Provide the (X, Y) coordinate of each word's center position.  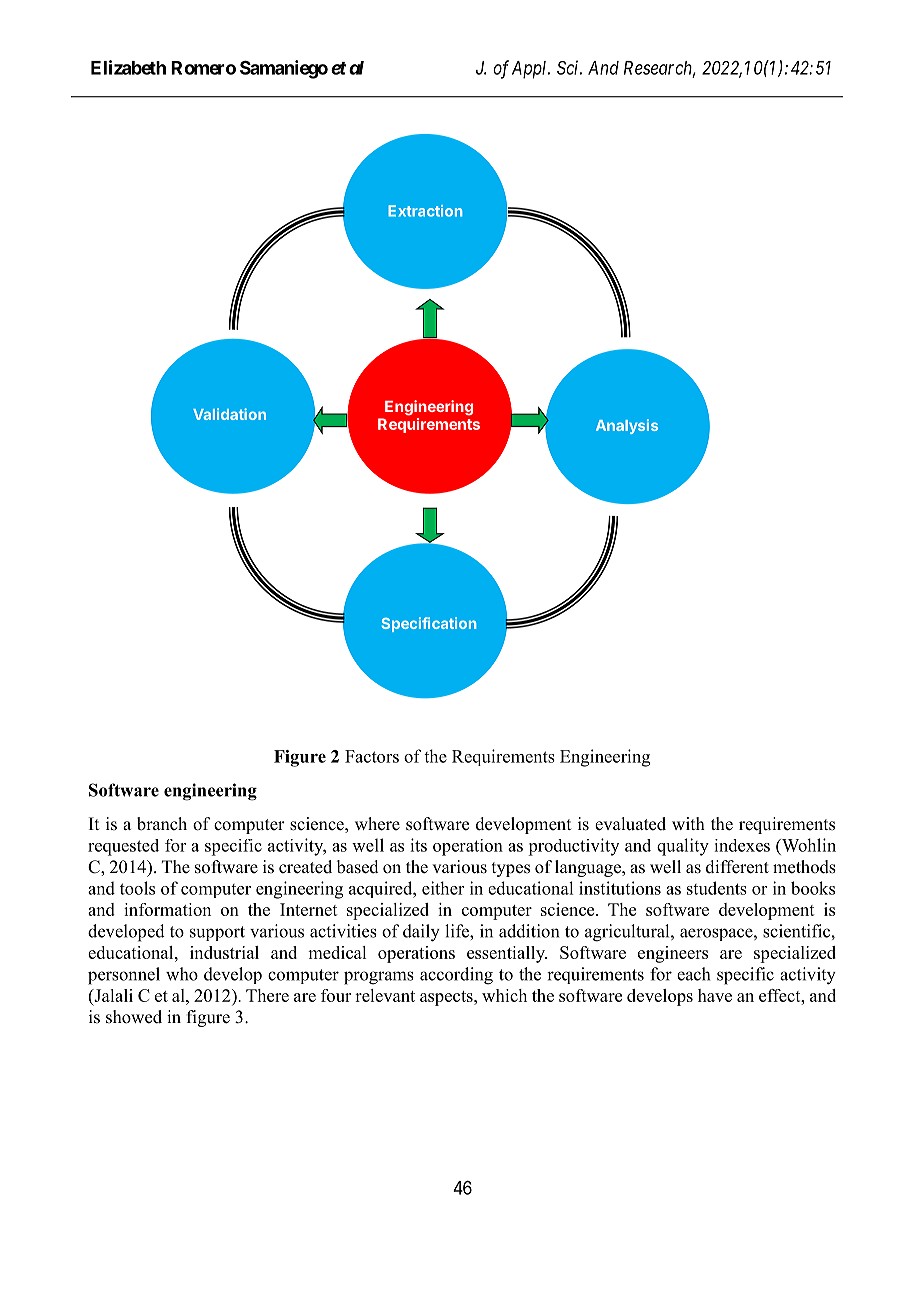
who (182, 974)
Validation (229, 414)
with (688, 823)
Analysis (627, 426)
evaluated (630, 824)
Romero (203, 68)
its (418, 845)
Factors (372, 756)
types (511, 869)
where (377, 824)
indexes (742, 845)
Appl (531, 70)
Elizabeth (128, 67)
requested (123, 847)
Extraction (425, 211)
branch (162, 824)
